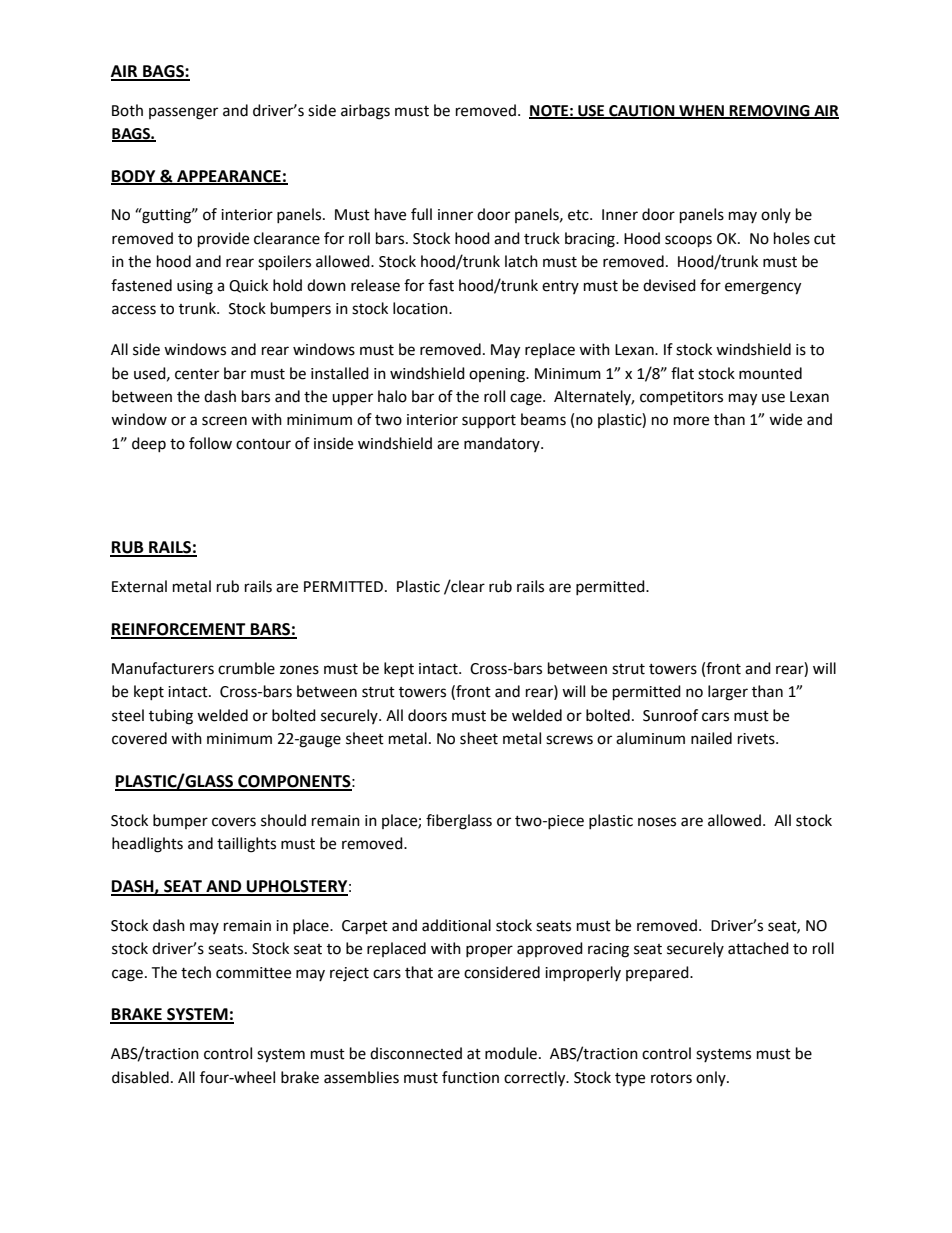  What do you see at coordinates (657, 822) in the document?
I see `noses` at bounding box center [657, 822].
